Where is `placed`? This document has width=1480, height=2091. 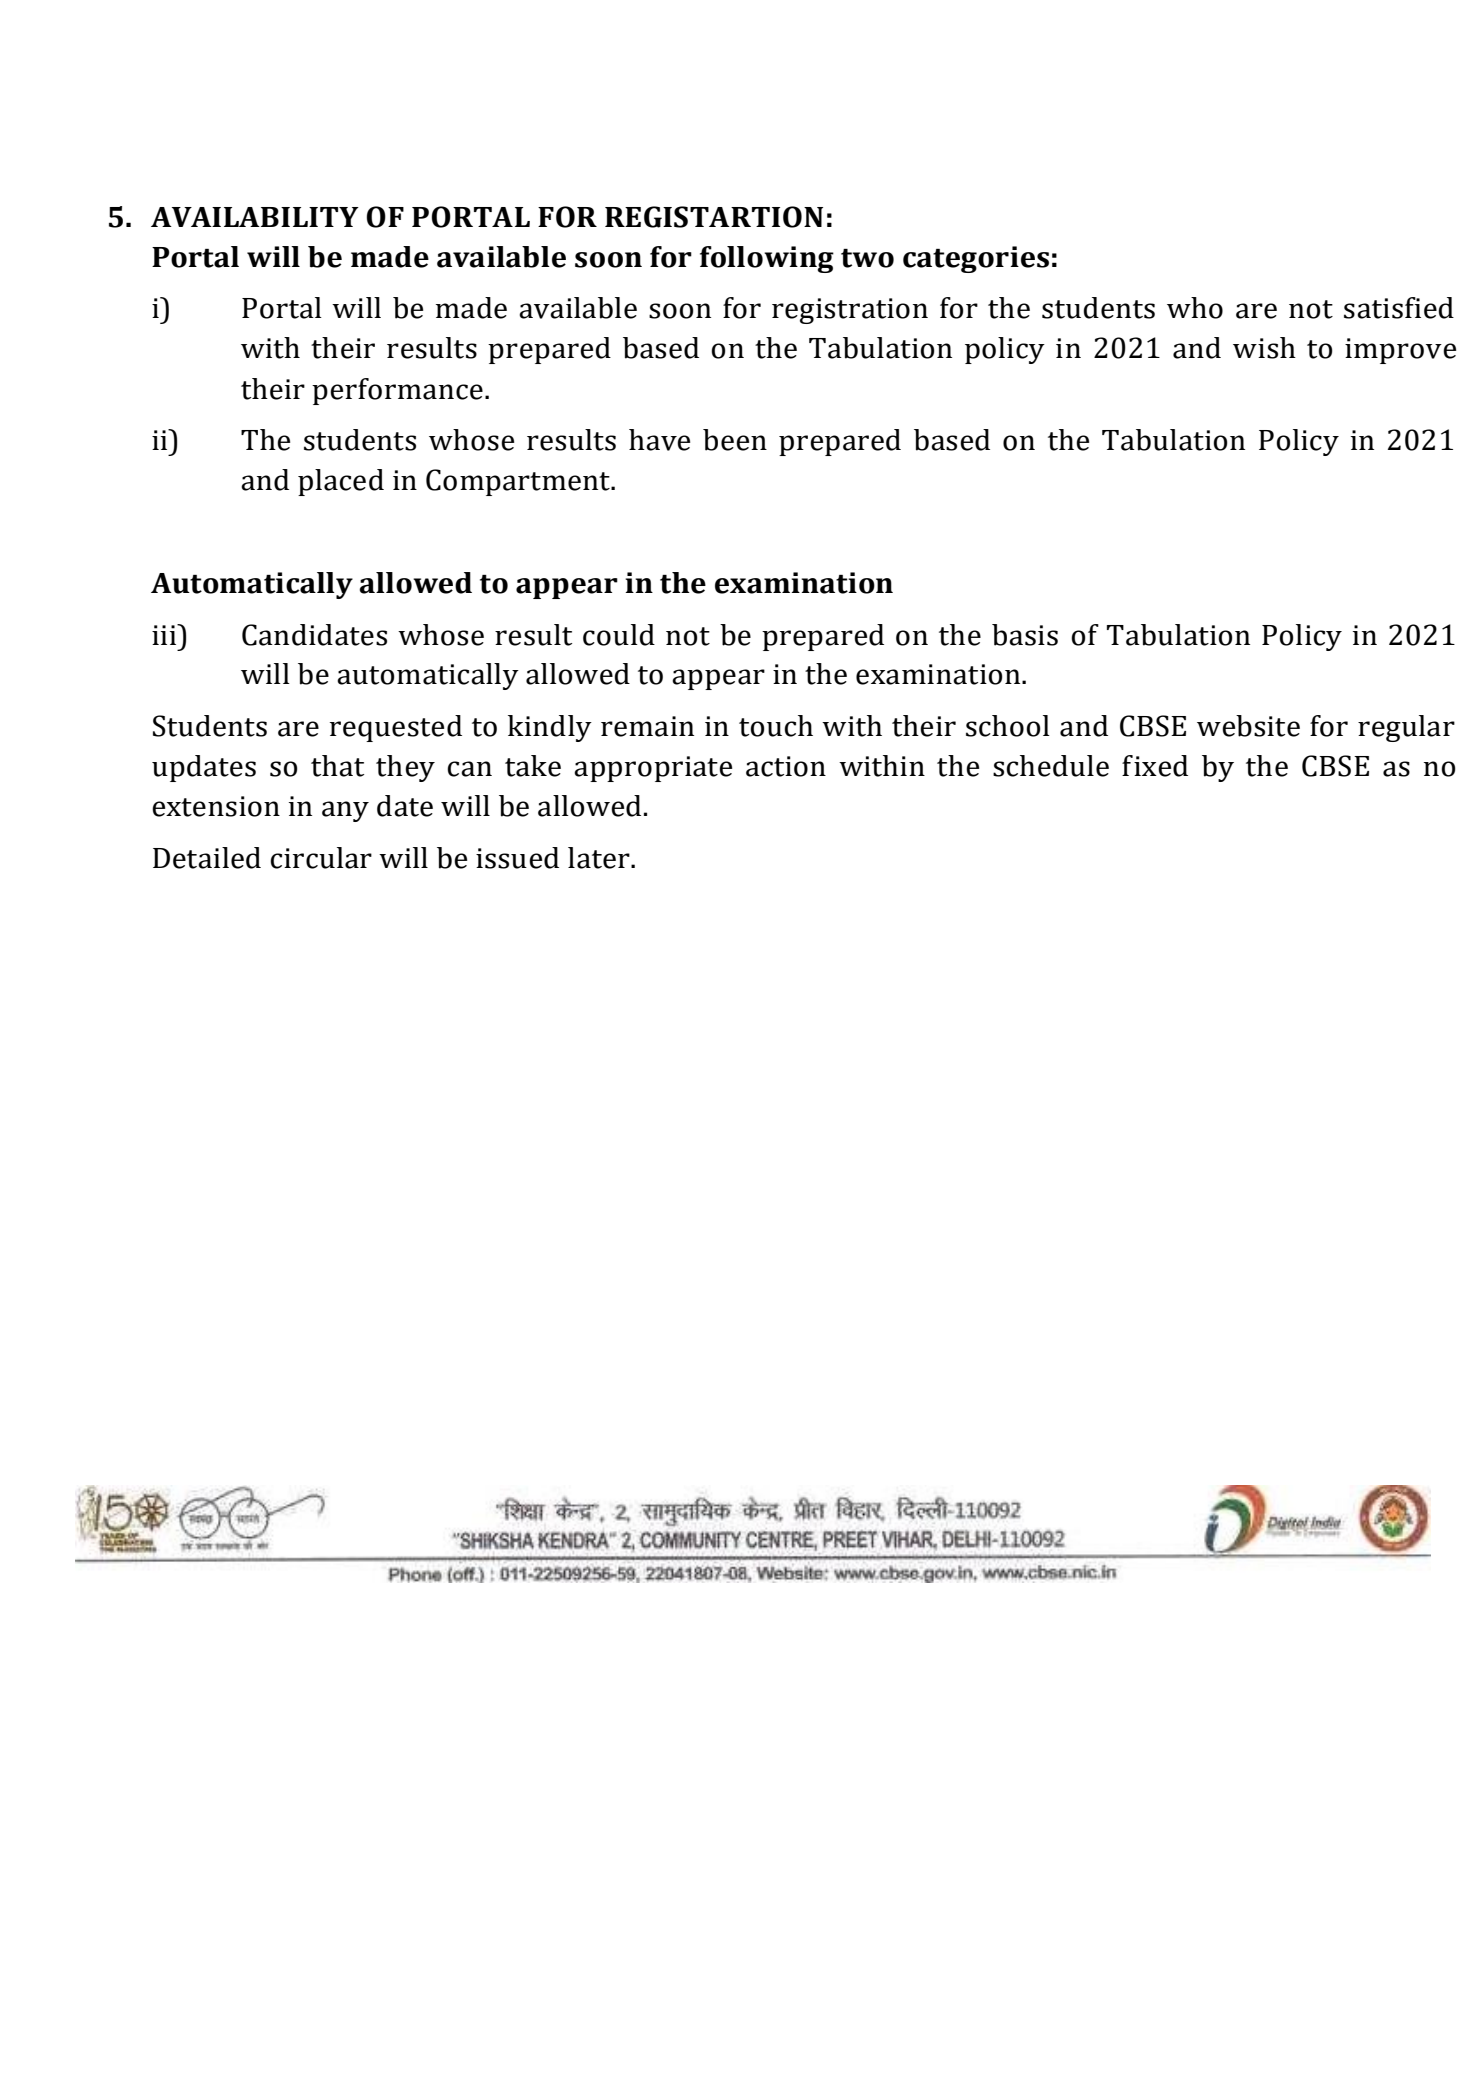 placed is located at coordinates (341, 482).
